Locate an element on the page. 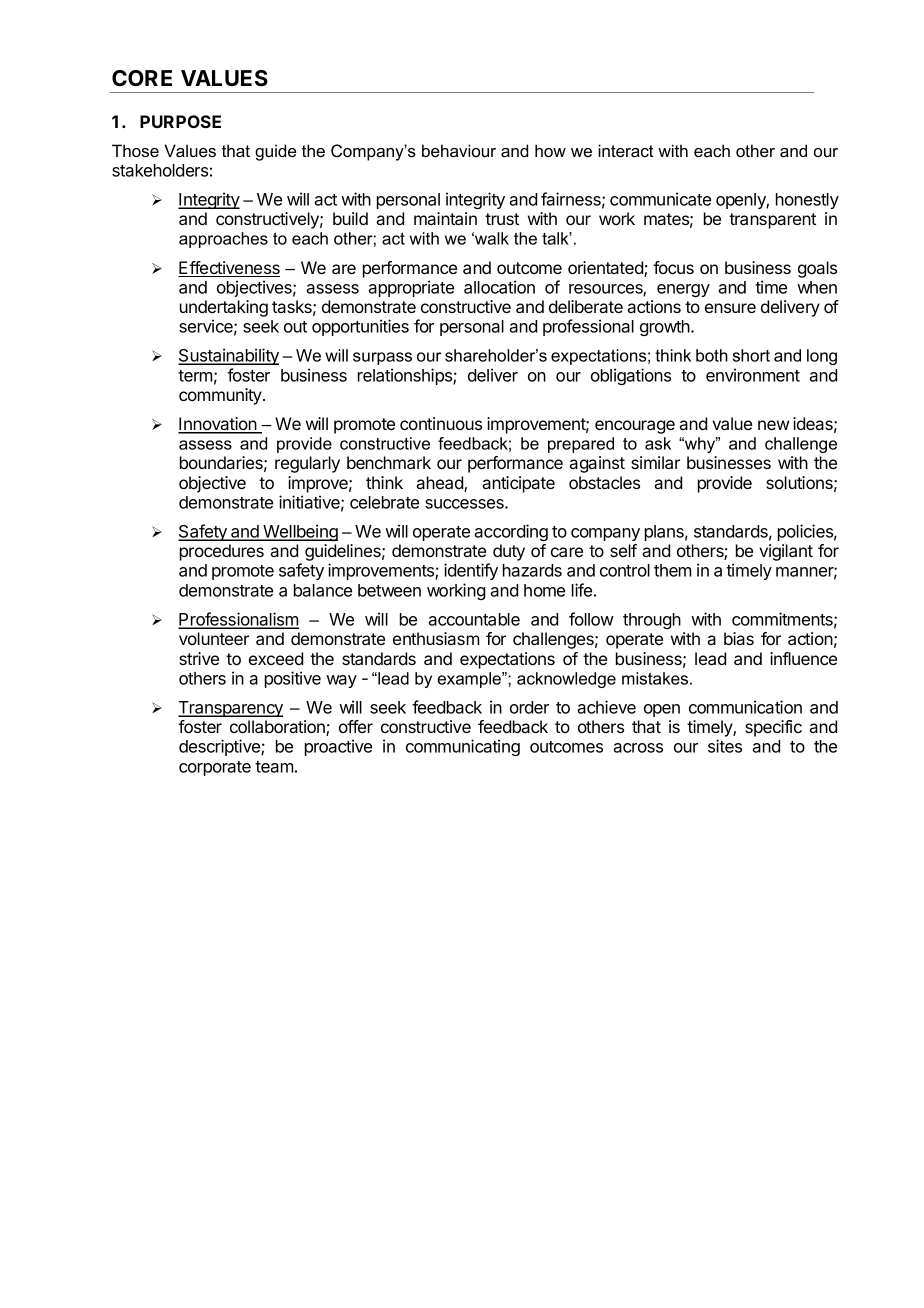 Image resolution: width=924 pixels, height=1308 pixels. descriptive is located at coordinates (220, 747).
